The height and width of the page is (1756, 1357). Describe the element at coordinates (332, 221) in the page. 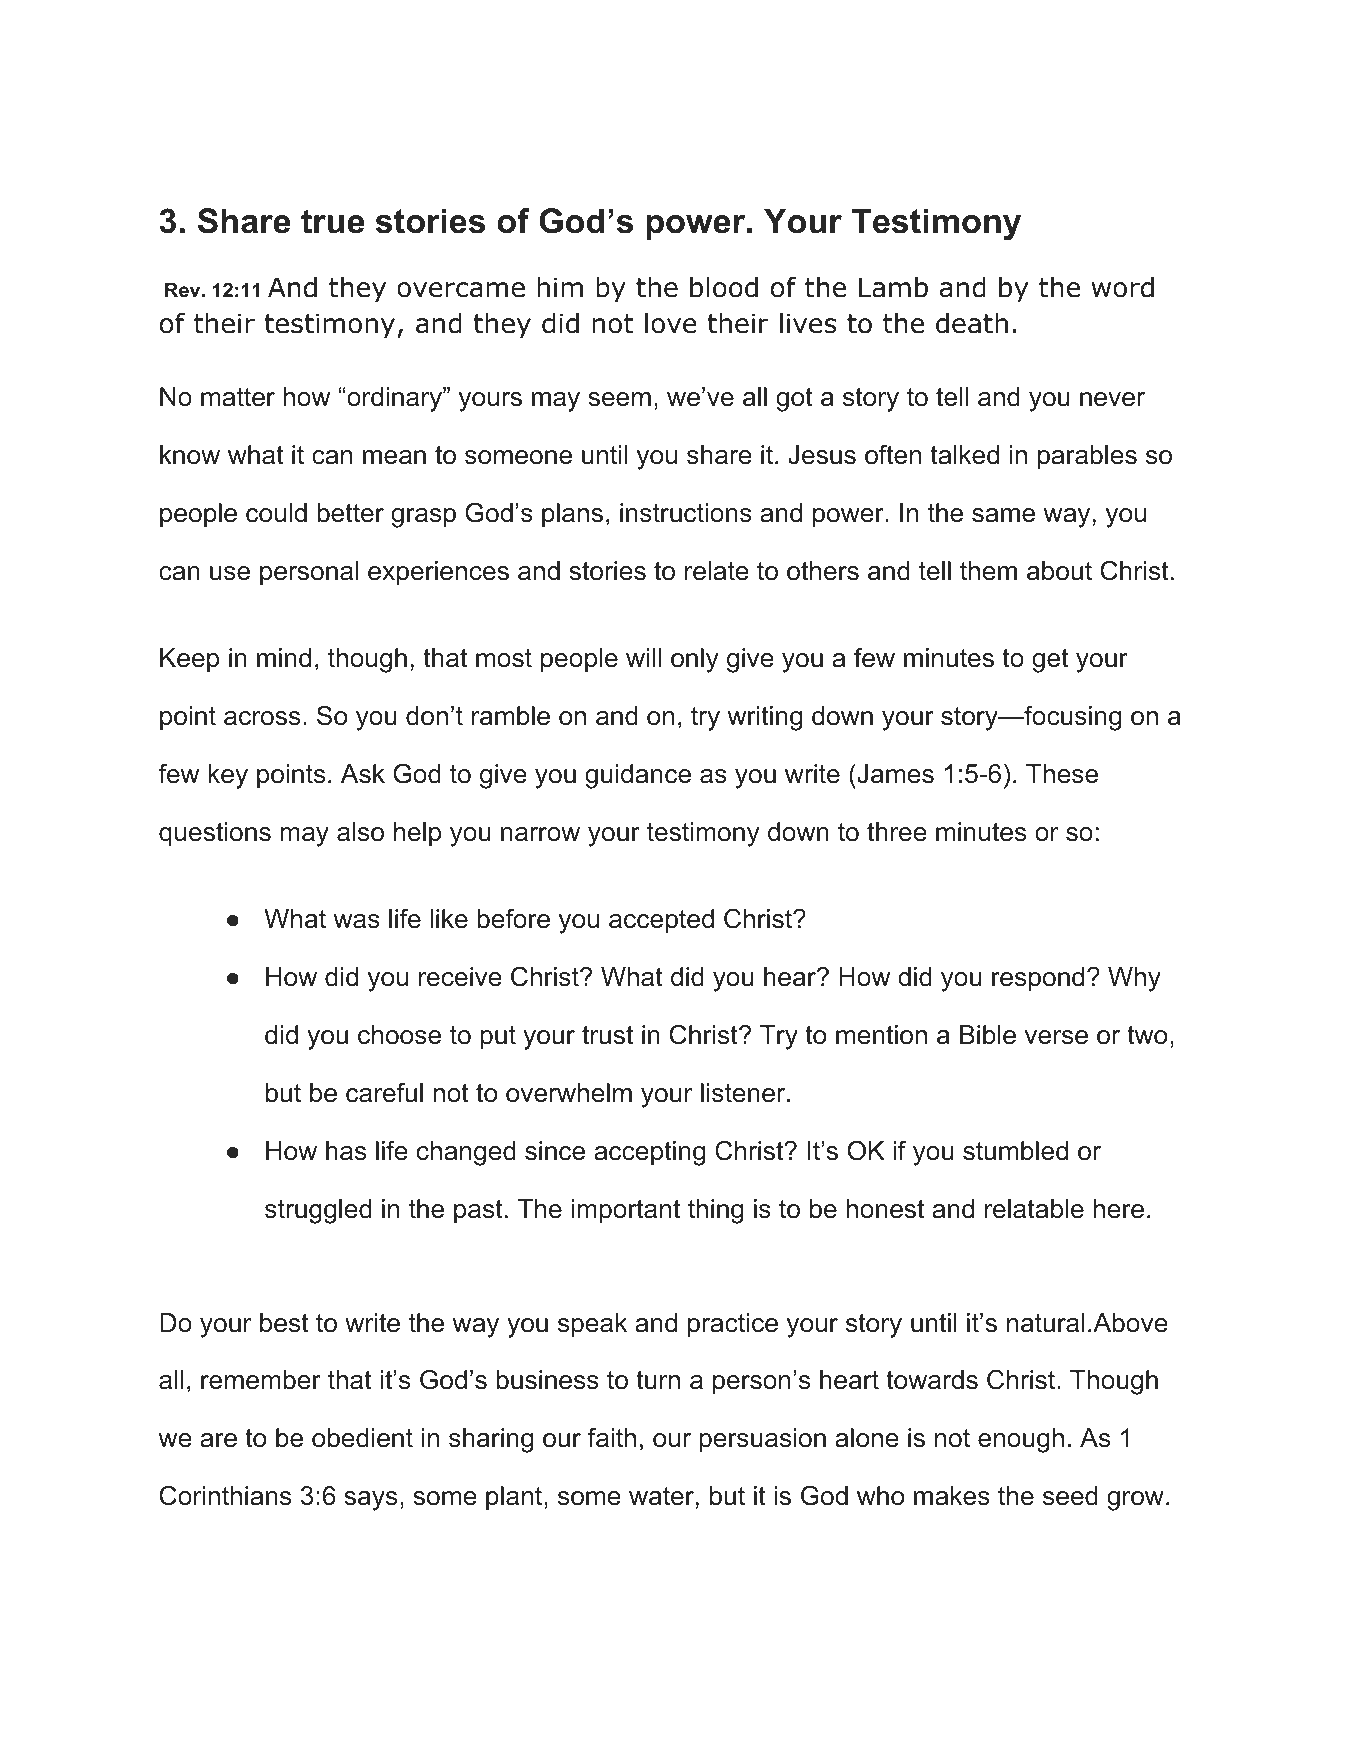

I see `true` at that location.
